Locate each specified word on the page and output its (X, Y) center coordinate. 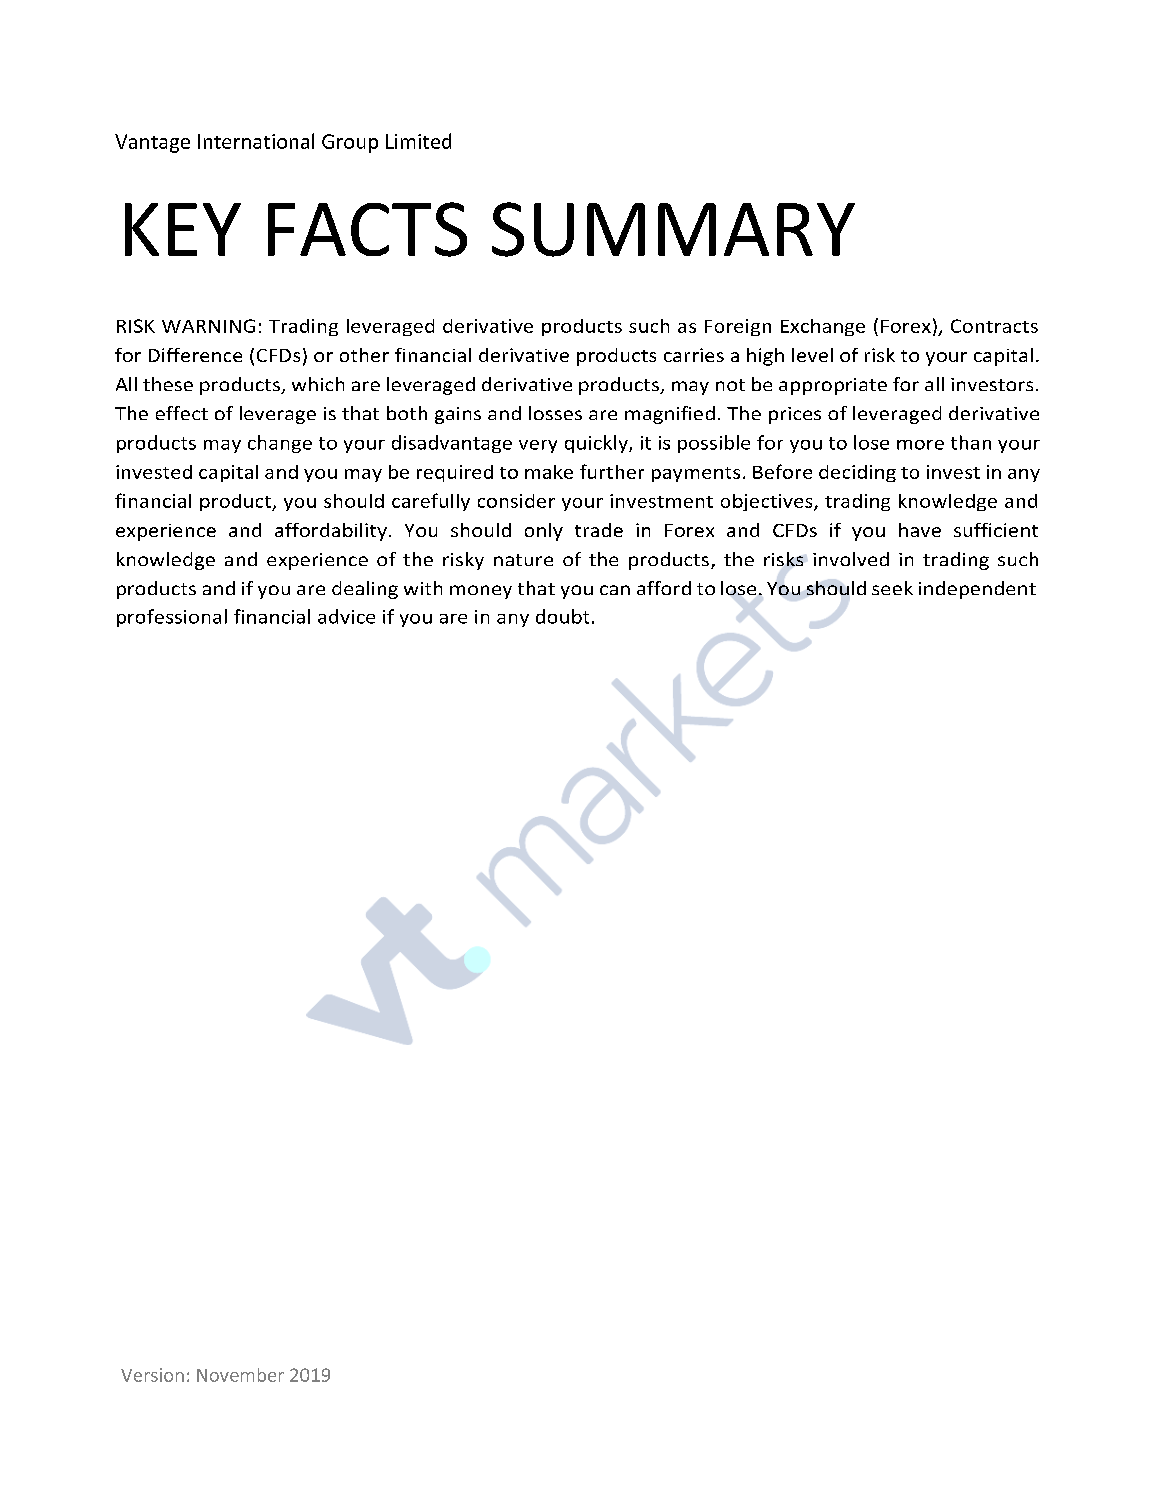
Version (152, 1375)
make (549, 472)
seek (892, 588)
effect (182, 413)
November (240, 1375)
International (256, 141)
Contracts (994, 326)
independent (977, 590)
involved (851, 559)
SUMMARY (673, 229)
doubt (562, 616)
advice (346, 616)
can (615, 590)
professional (172, 618)
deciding (857, 473)
